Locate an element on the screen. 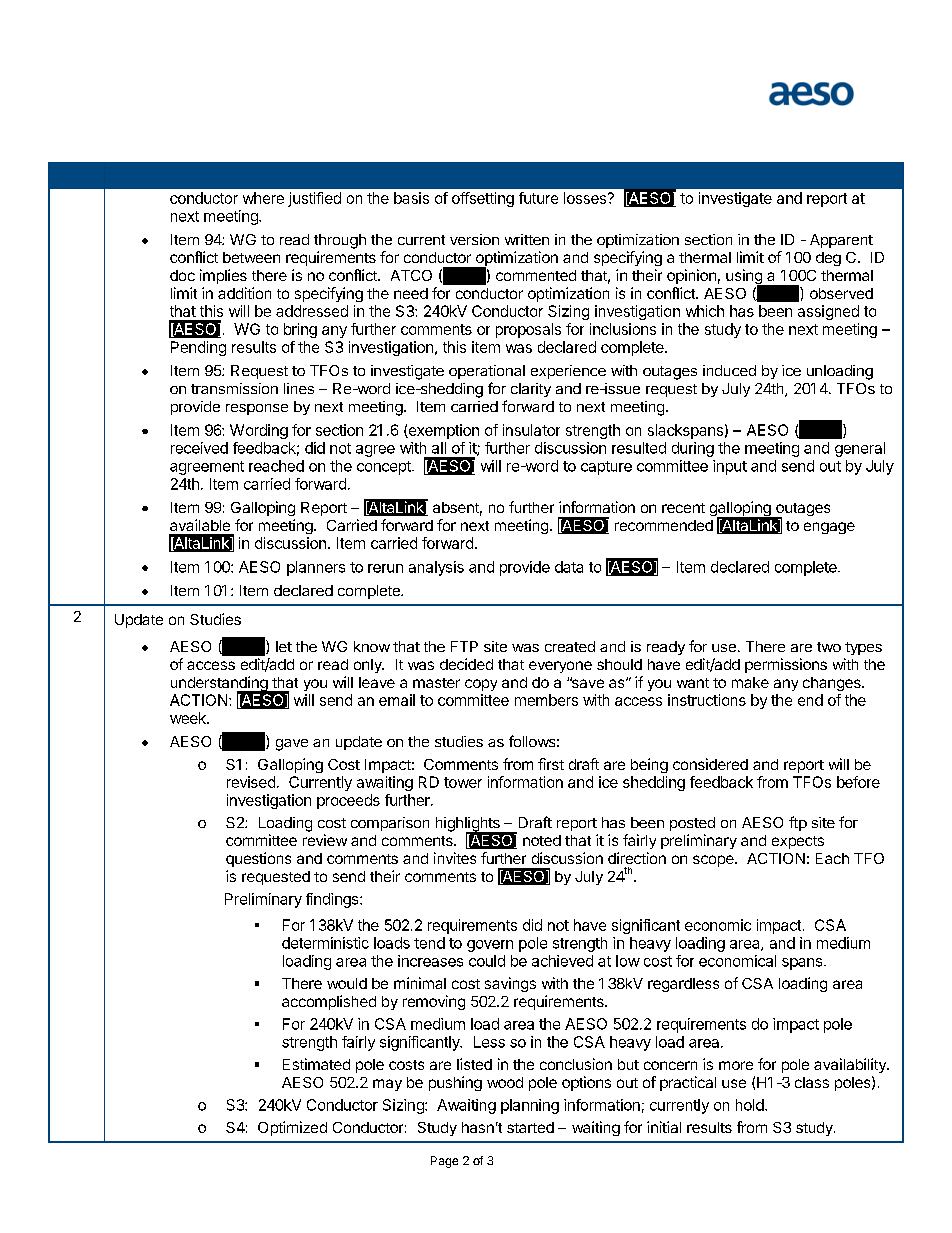 This screenshot has width=952, height=1233. insulator is located at coordinates (531, 430).
